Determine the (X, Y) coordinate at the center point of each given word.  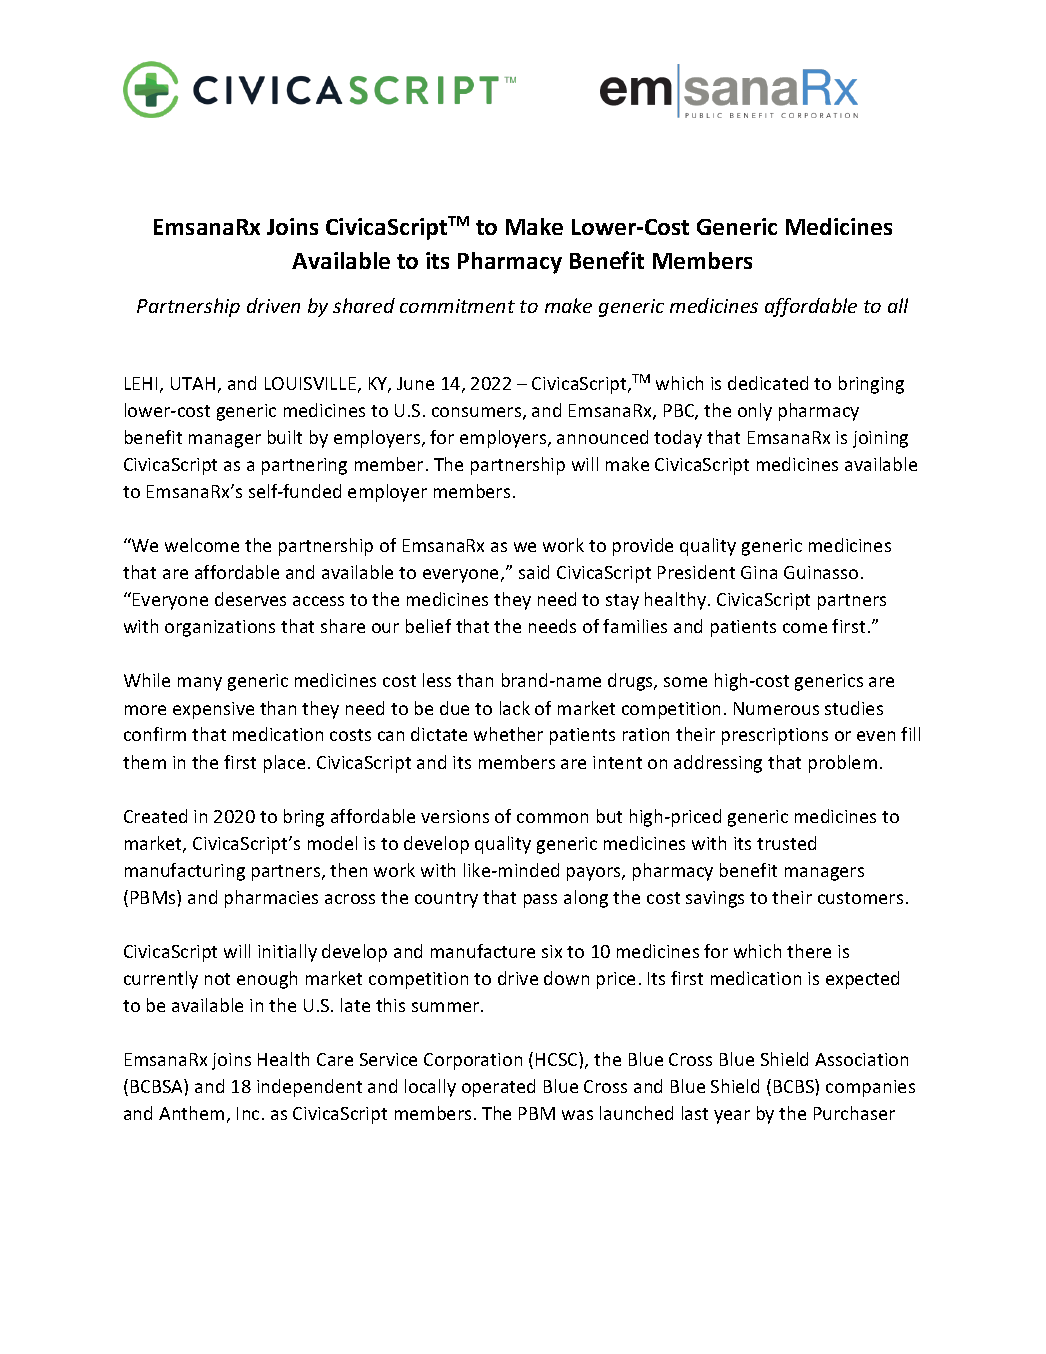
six (552, 951)
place (284, 764)
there (809, 951)
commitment (457, 306)
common (552, 818)
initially (287, 953)
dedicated (768, 383)
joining (880, 439)
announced (602, 437)
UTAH (193, 383)
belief (428, 626)
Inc (248, 1113)
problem (843, 764)
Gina (759, 572)
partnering (304, 466)
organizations (220, 628)
